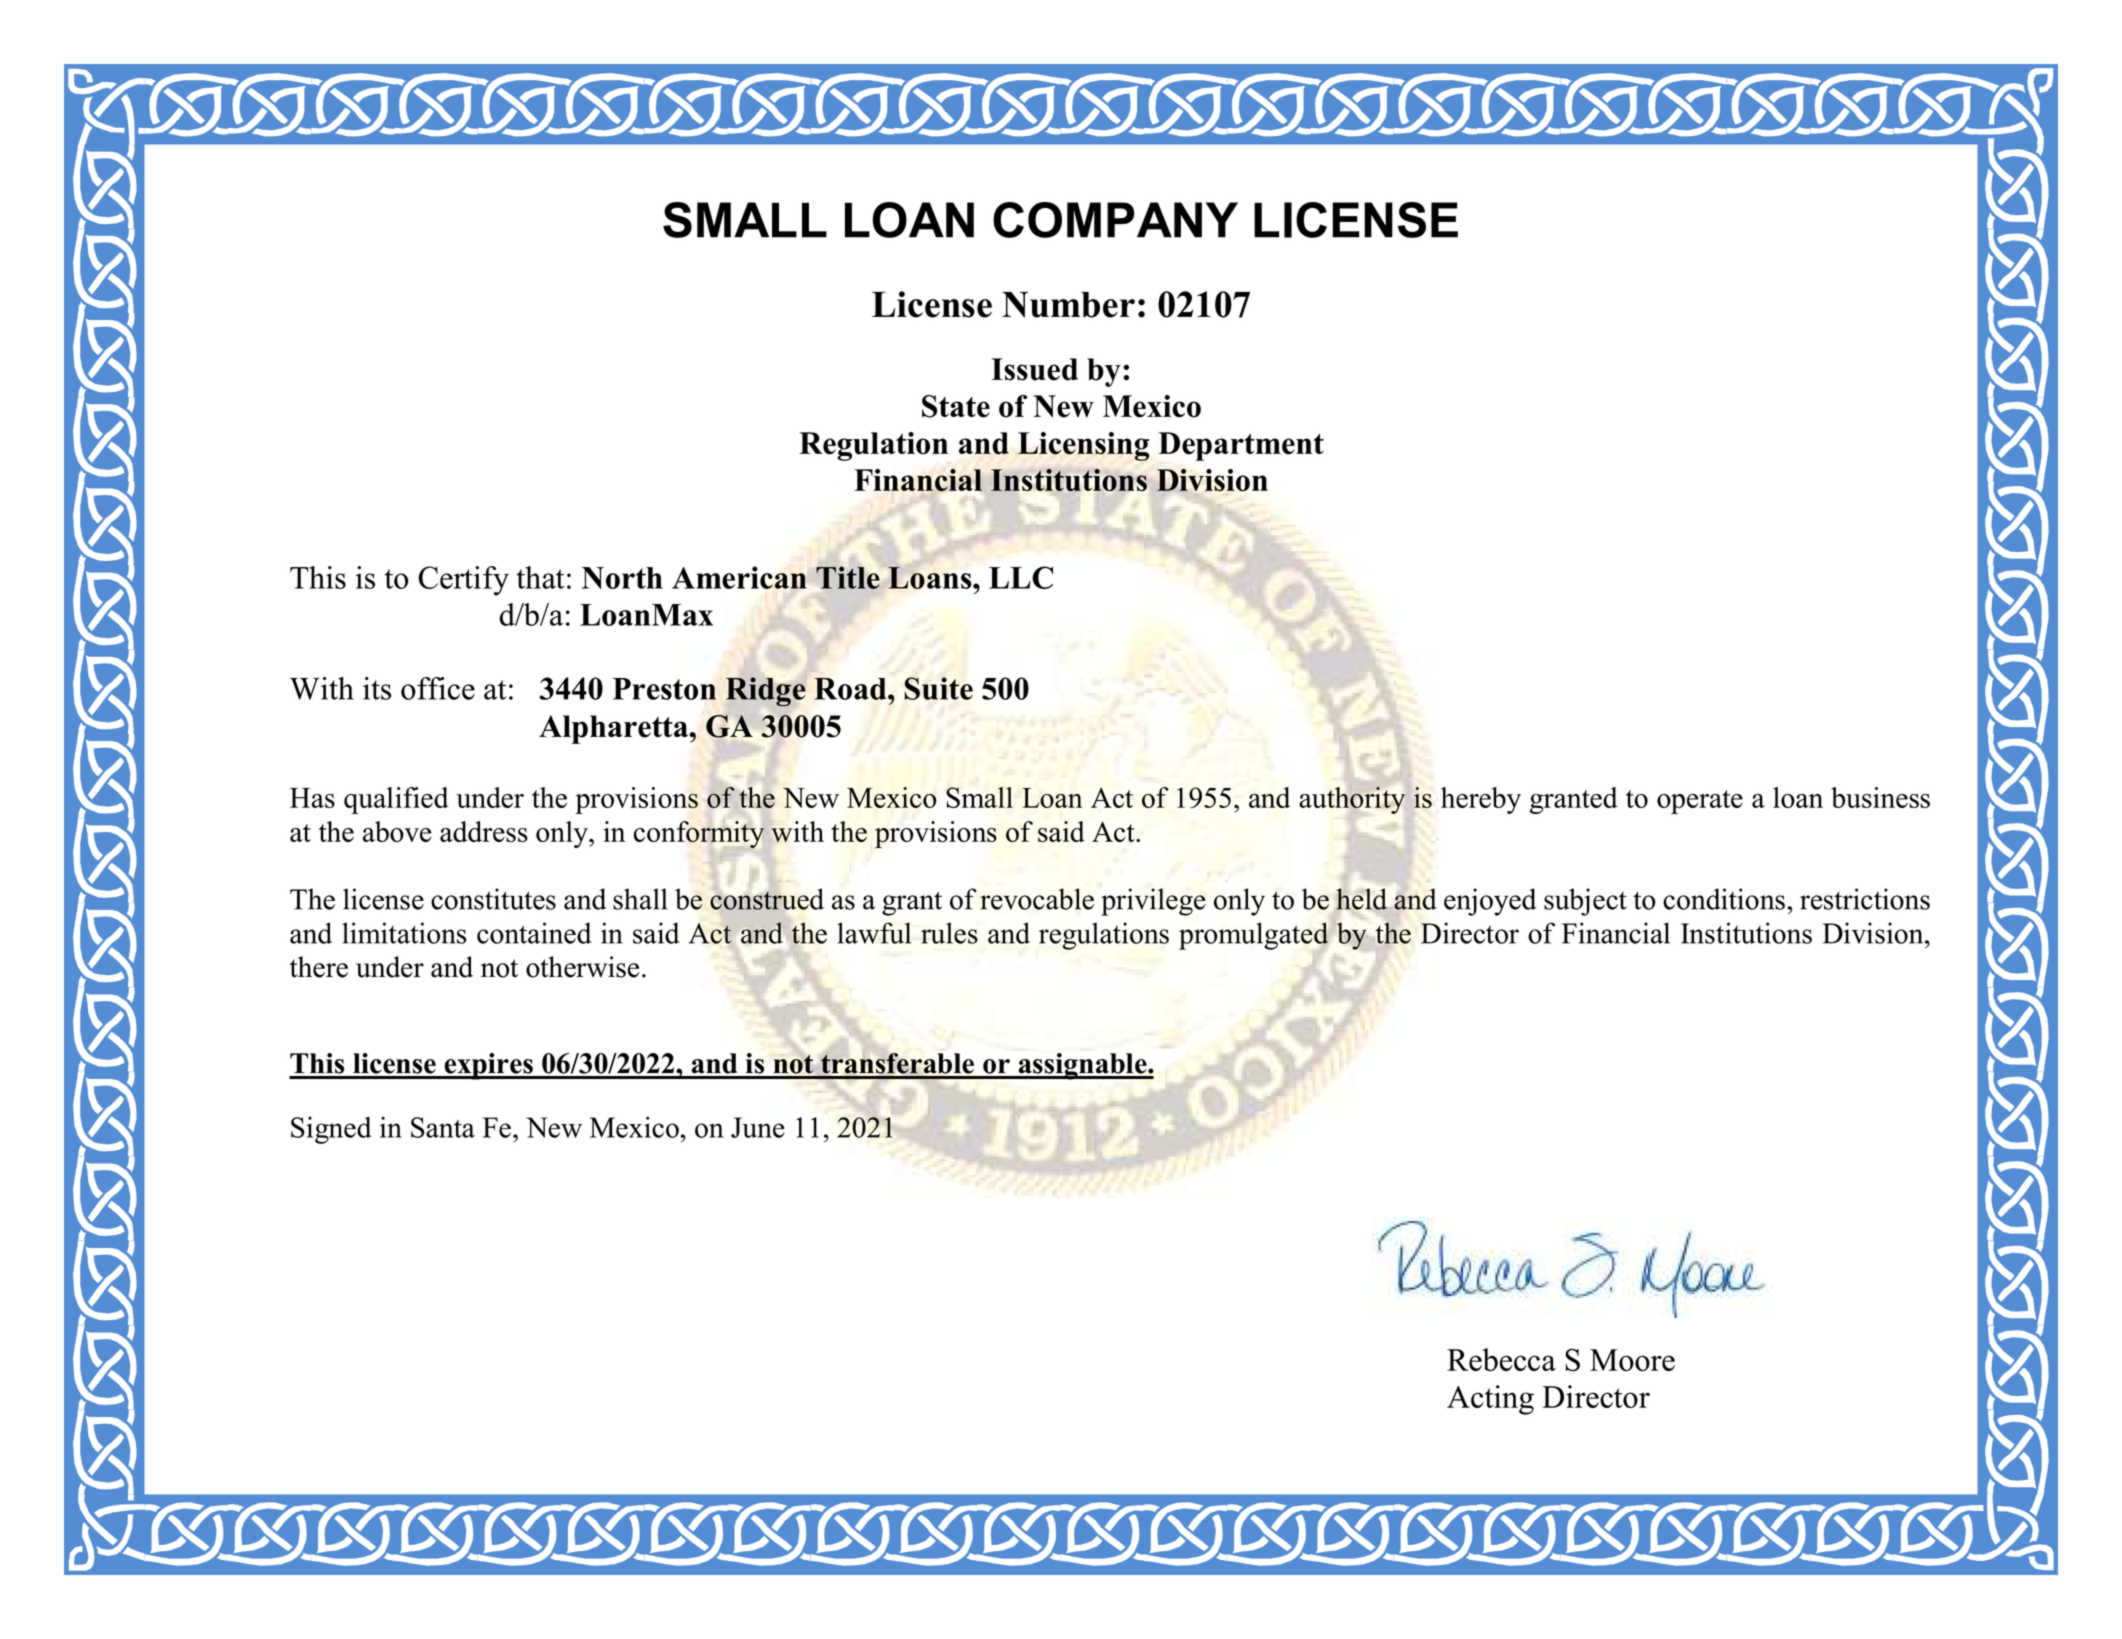 The width and height of the page is (2122, 1639). I want to click on address, so click(484, 831).
